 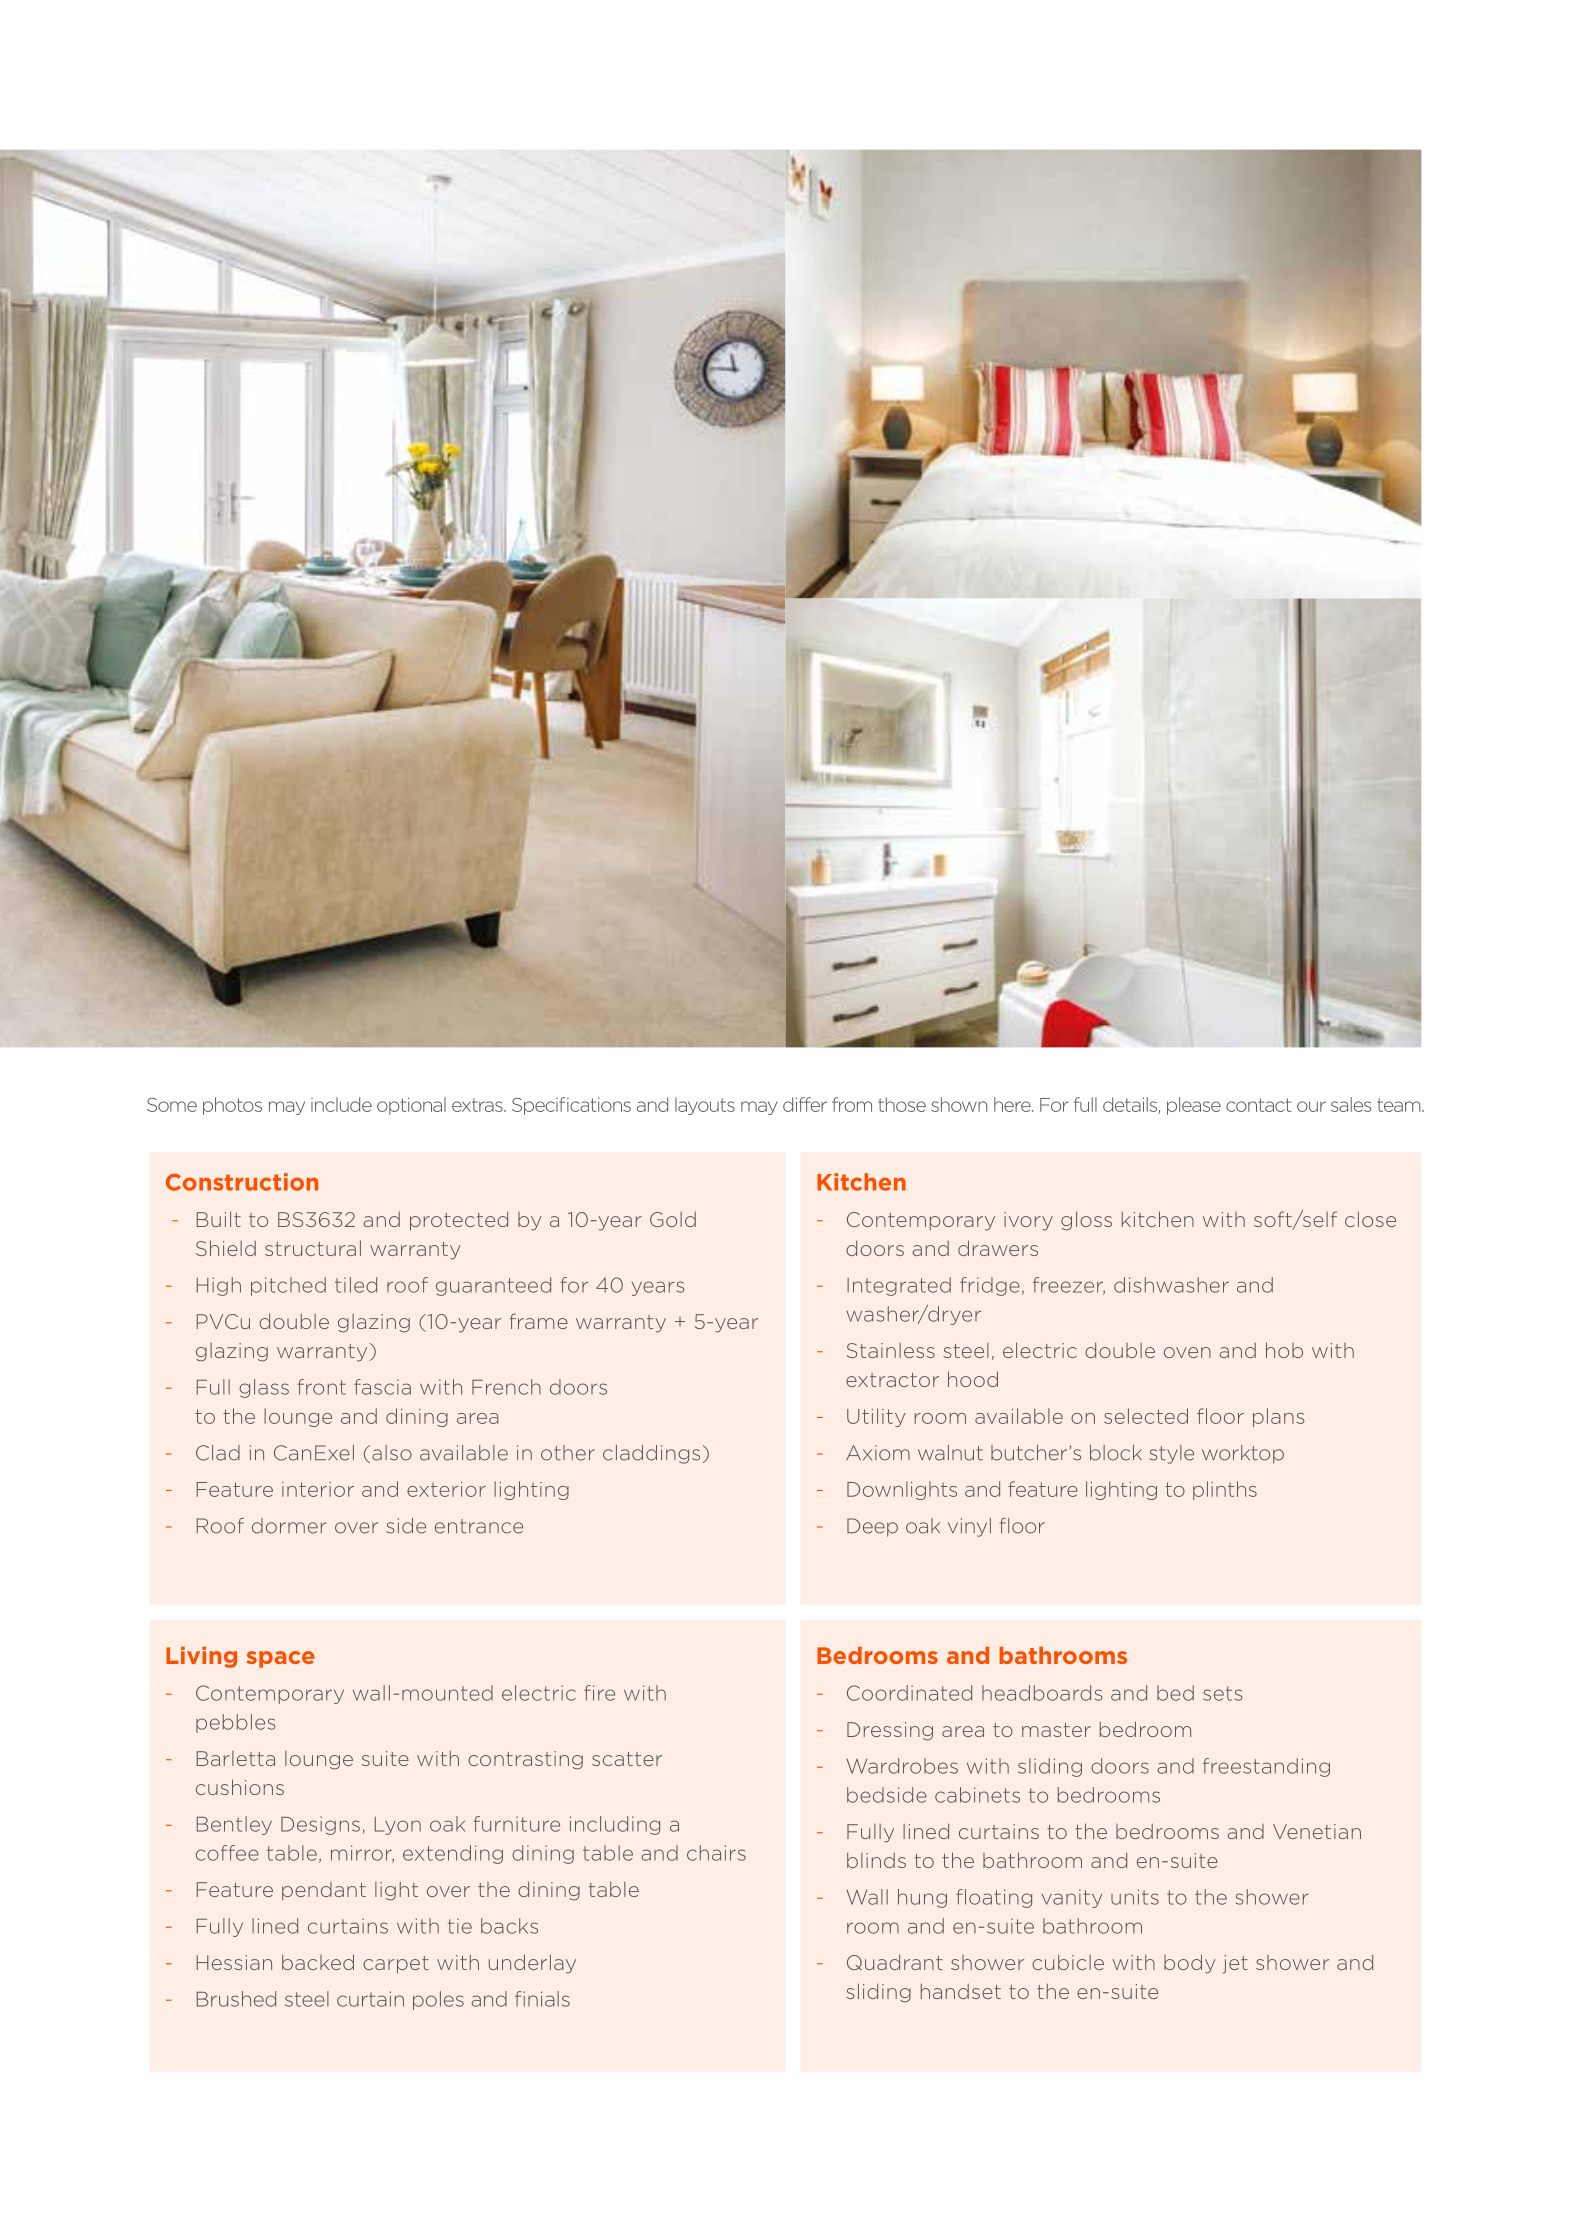 What do you see at coordinates (1235, 1964) in the page?
I see `jet` at bounding box center [1235, 1964].
